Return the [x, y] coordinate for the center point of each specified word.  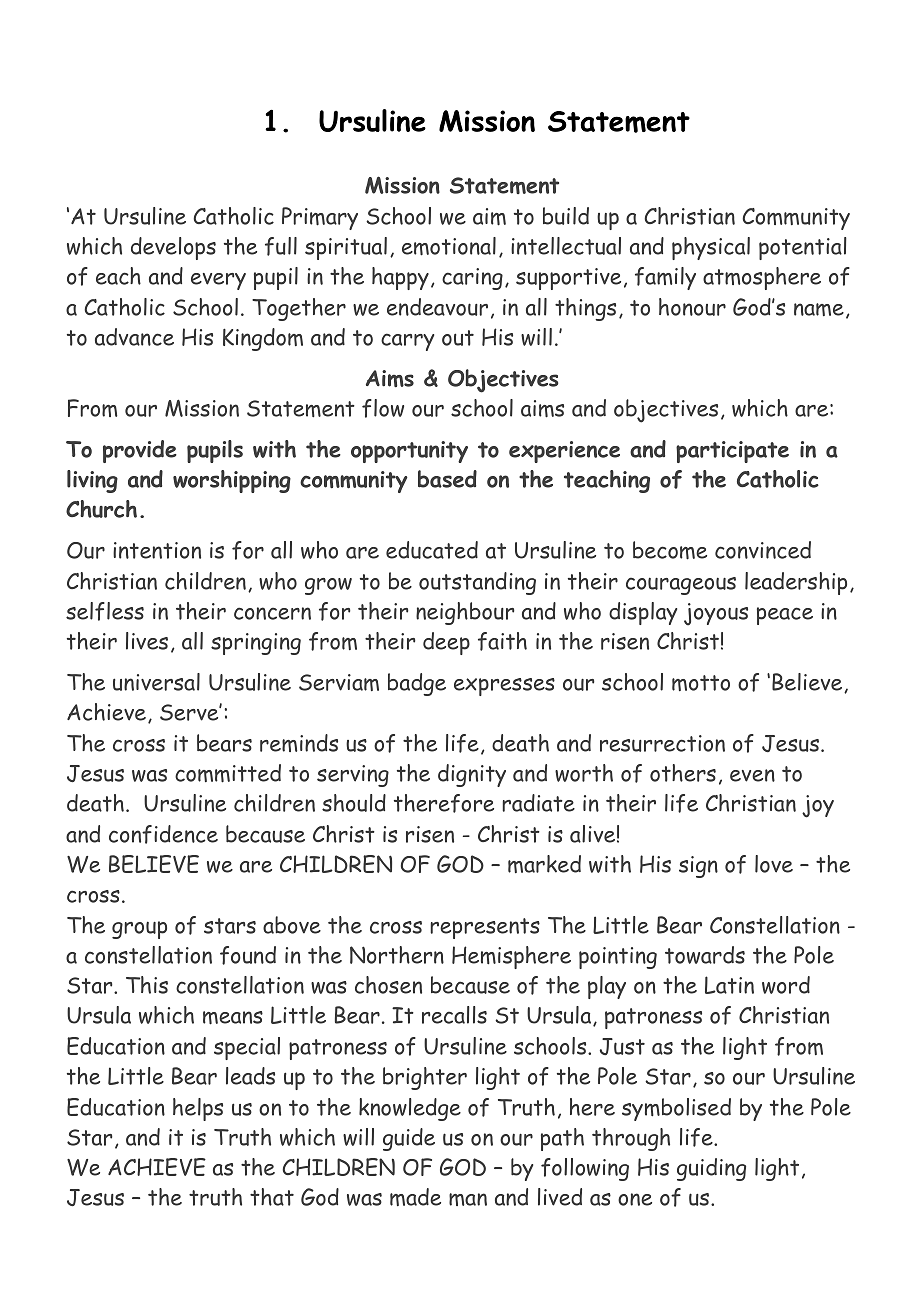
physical [711, 248]
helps [198, 1109]
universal [156, 682]
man [468, 1199]
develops [173, 248]
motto [701, 683]
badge [417, 684]
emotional [449, 246]
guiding [711, 1169]
